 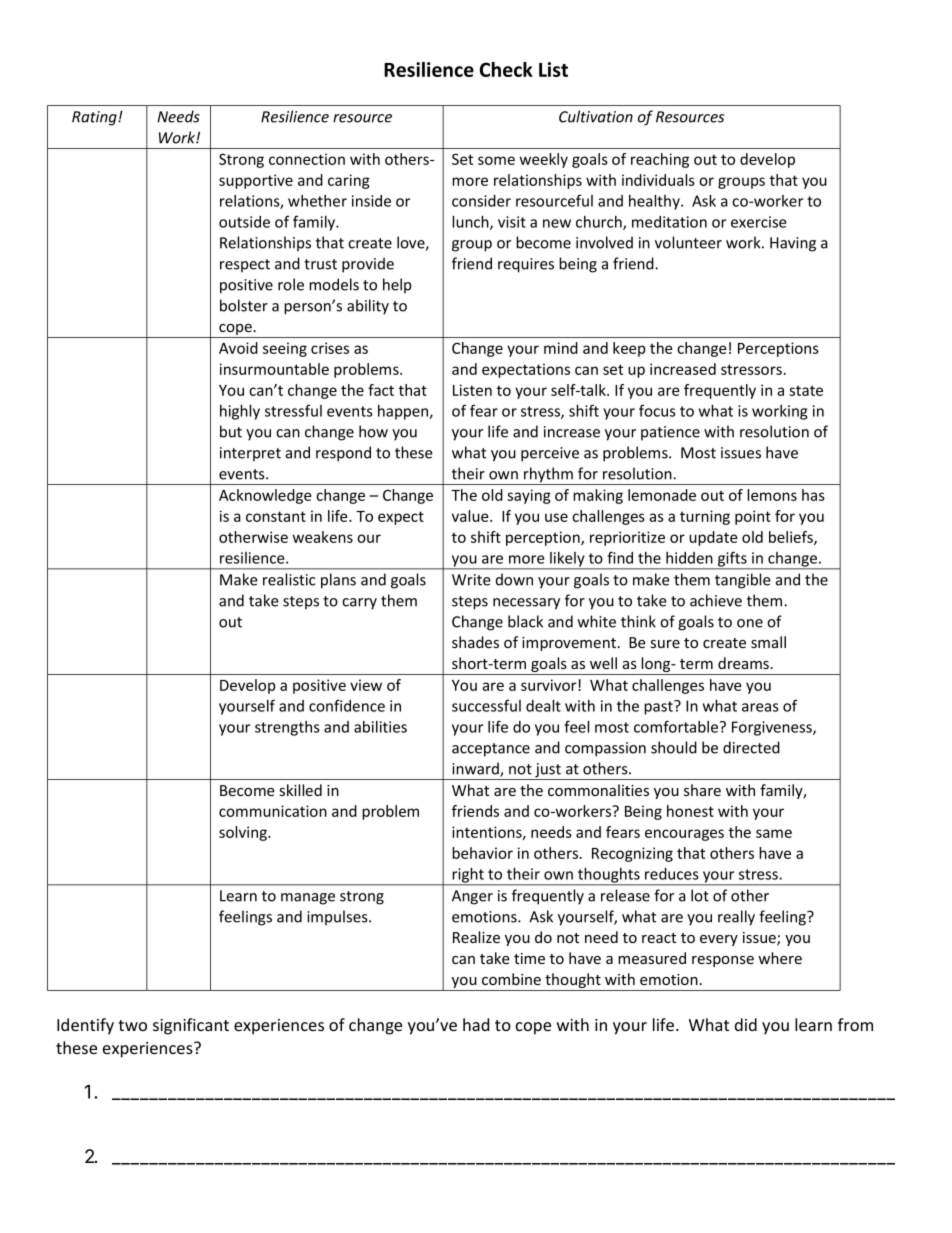 What do you see at coordinates (506, 69) in the screenshot?
I see `Check` at bounding box center [506, 69].
